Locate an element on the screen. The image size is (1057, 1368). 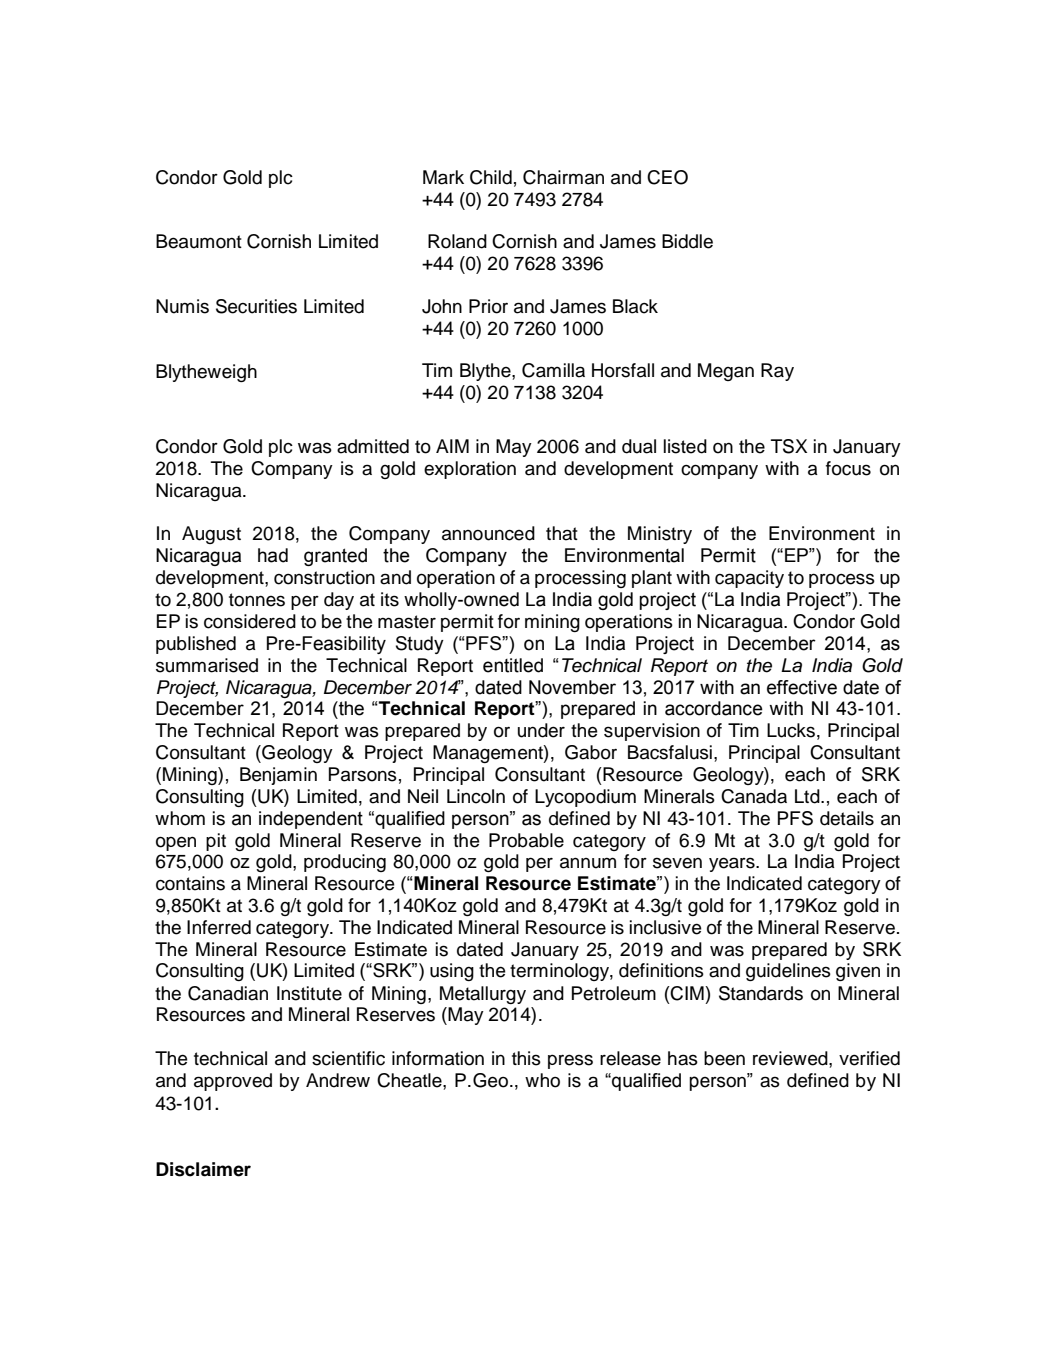
entitled is located at coordinates (513, 665).
